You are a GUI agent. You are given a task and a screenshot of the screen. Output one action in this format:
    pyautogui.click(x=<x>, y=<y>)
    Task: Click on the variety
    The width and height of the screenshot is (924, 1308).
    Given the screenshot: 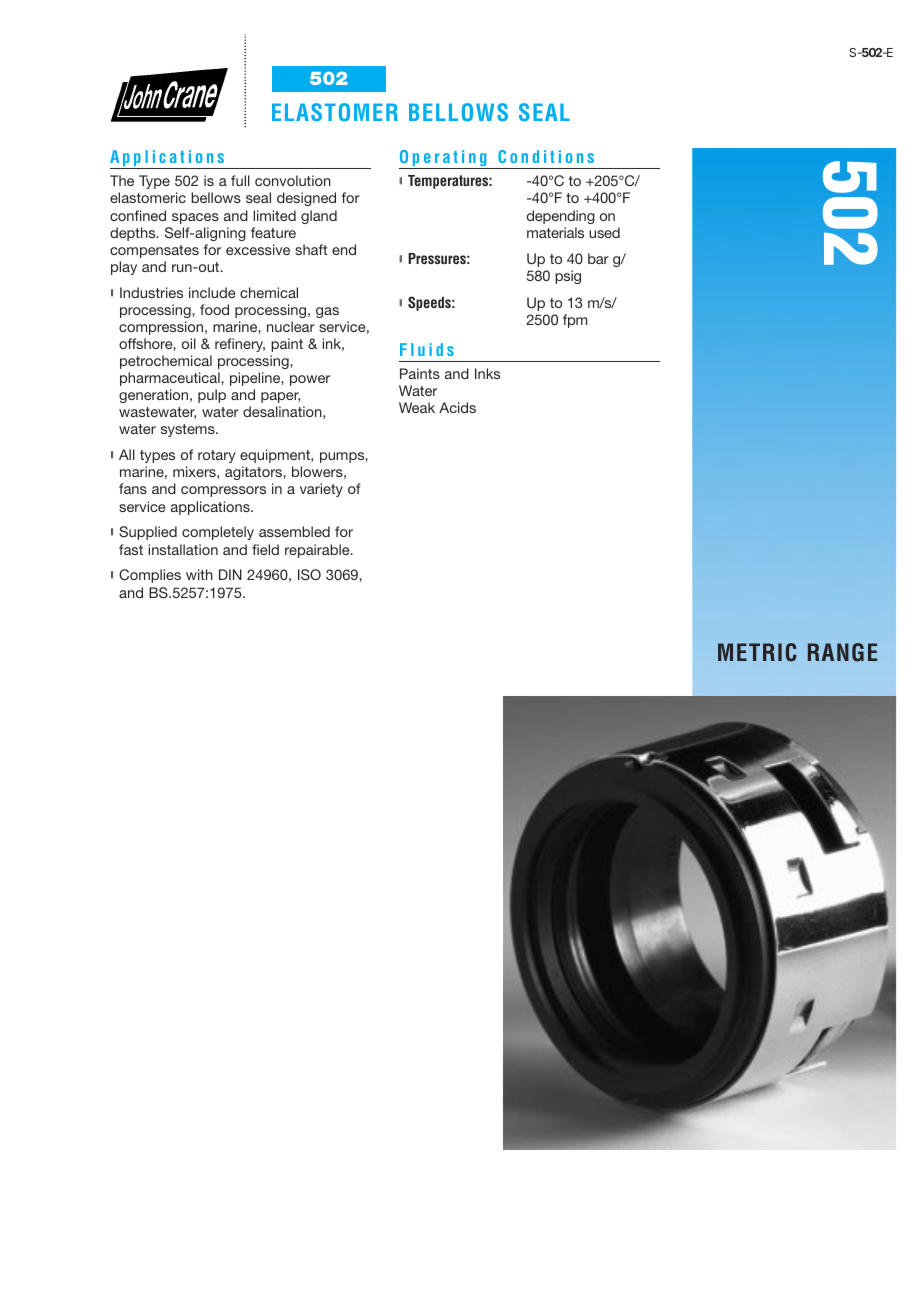 What is the action you would take?
    pyautogui.click(x=321, y=490)
